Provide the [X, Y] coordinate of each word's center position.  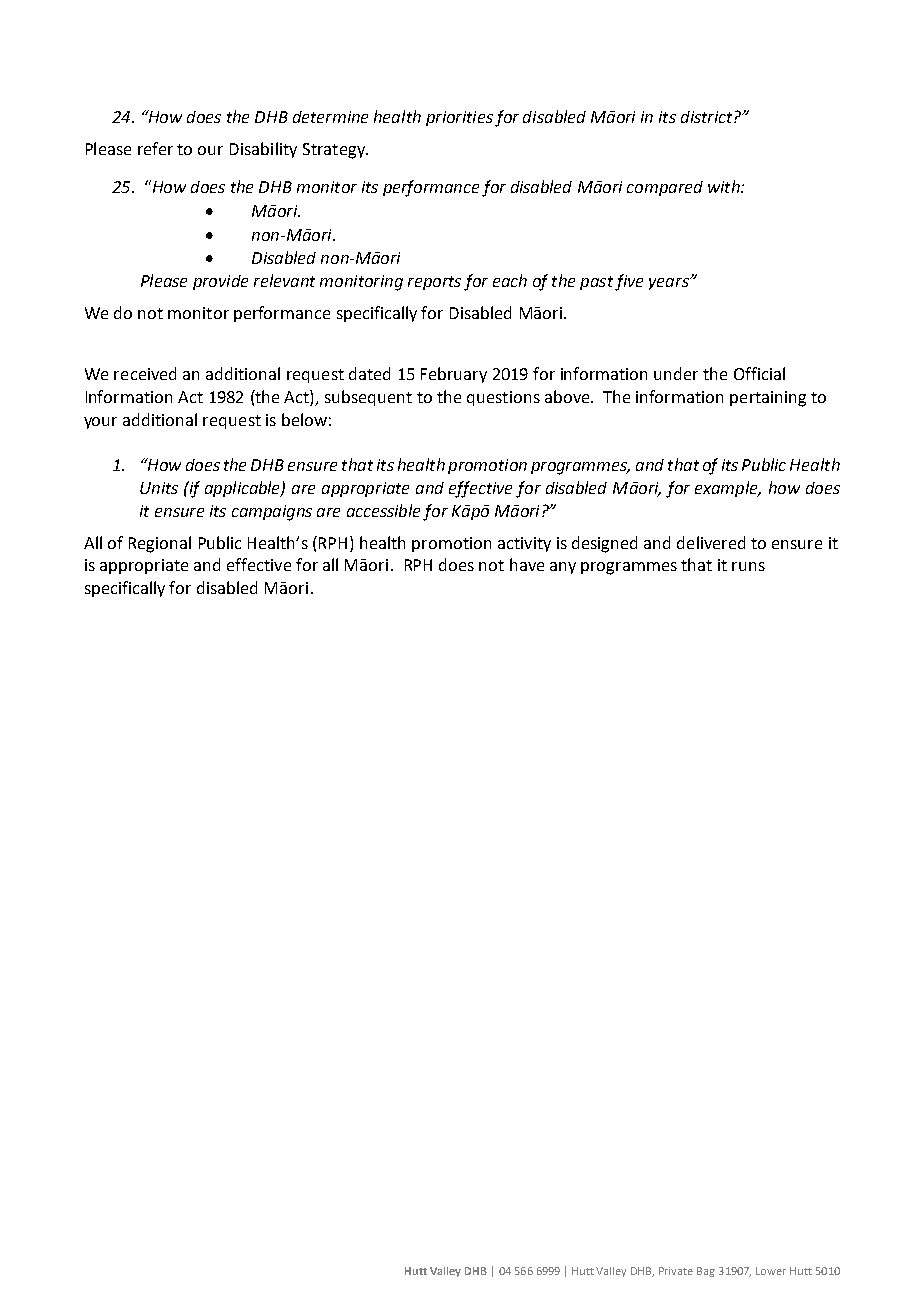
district [708, 117]
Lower [771, 1271]
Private [676, 1271]
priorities [459, 118]
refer [155, 148]
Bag [706, 1272]
